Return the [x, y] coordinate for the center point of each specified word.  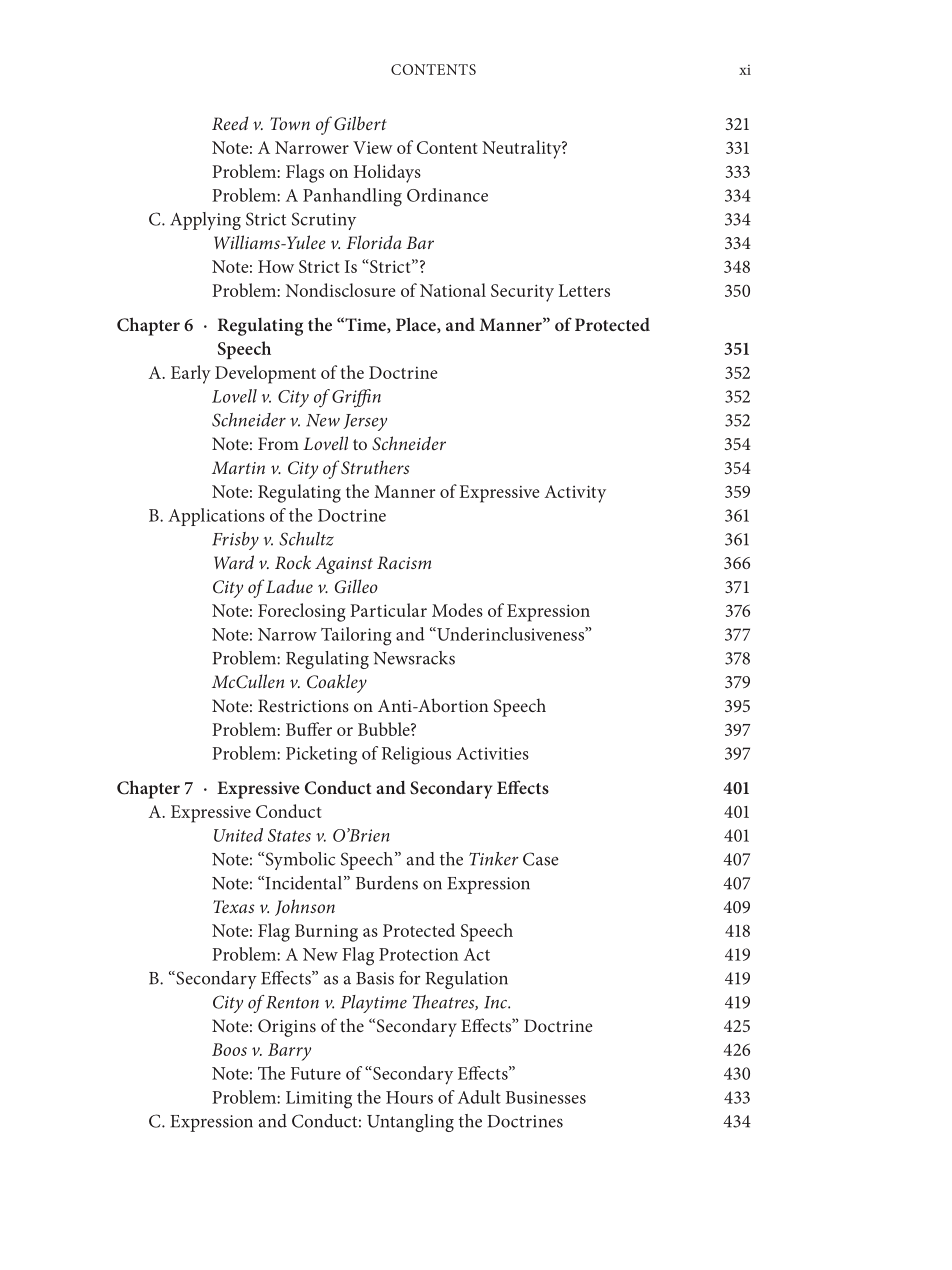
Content [447, 147]
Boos [229, 1049]
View [373, 147]
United [238, 835]
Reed [230, 123]
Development [265, 374]
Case [541, 859]
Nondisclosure [340, 290]
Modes [457, 610]
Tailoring [356, 636]
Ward [234, 562]
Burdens [387, 883]
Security [522, 293]
